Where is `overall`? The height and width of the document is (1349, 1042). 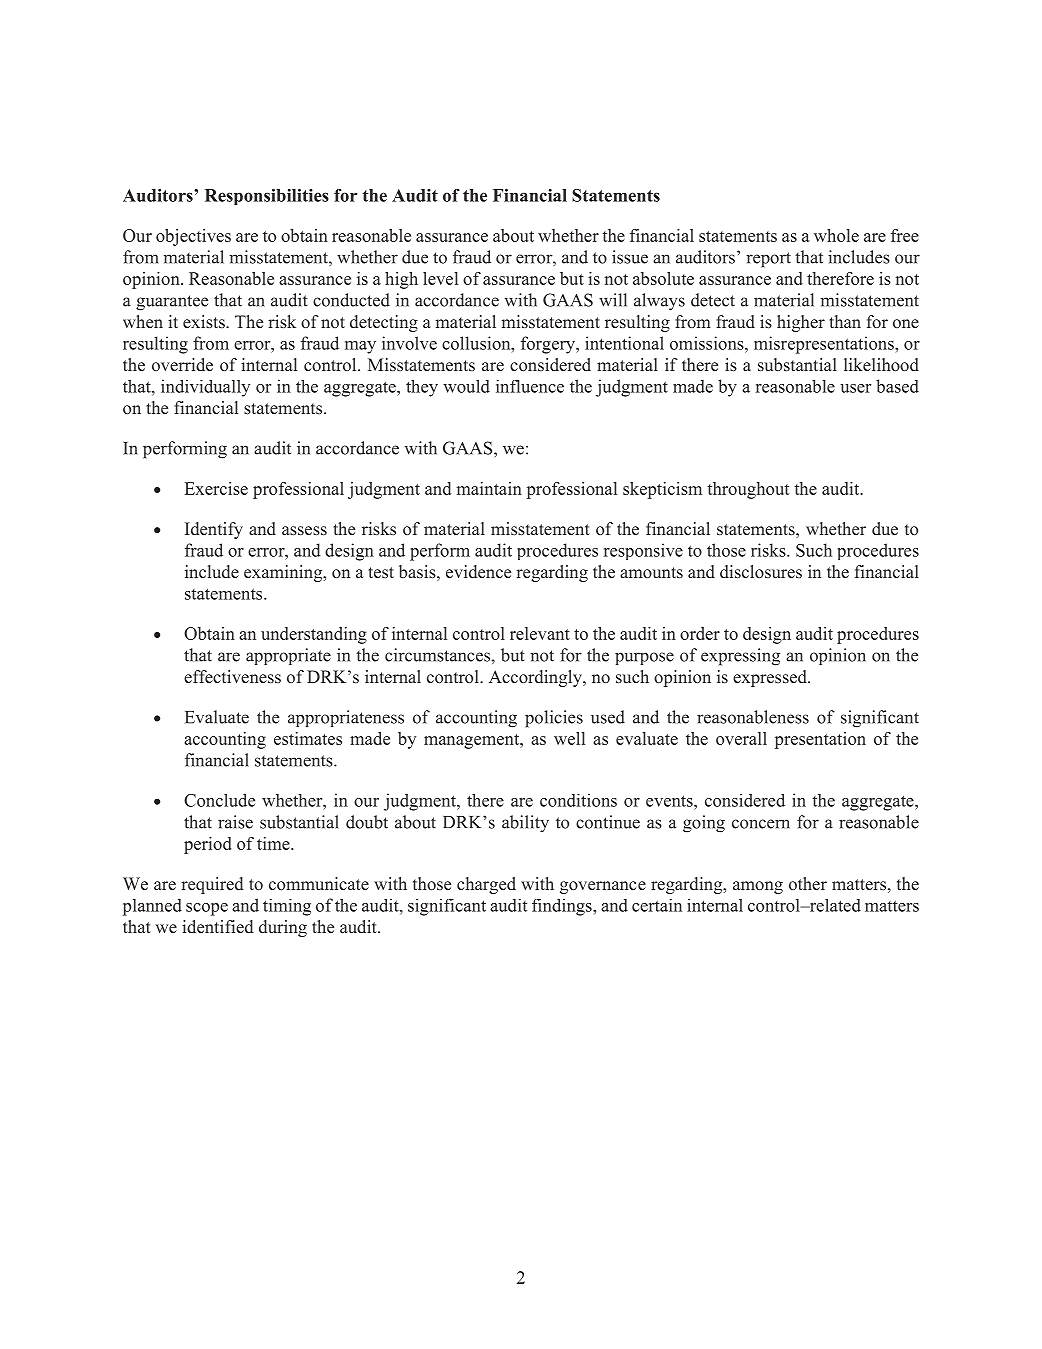
overall is located at coordinates (741, 738).
